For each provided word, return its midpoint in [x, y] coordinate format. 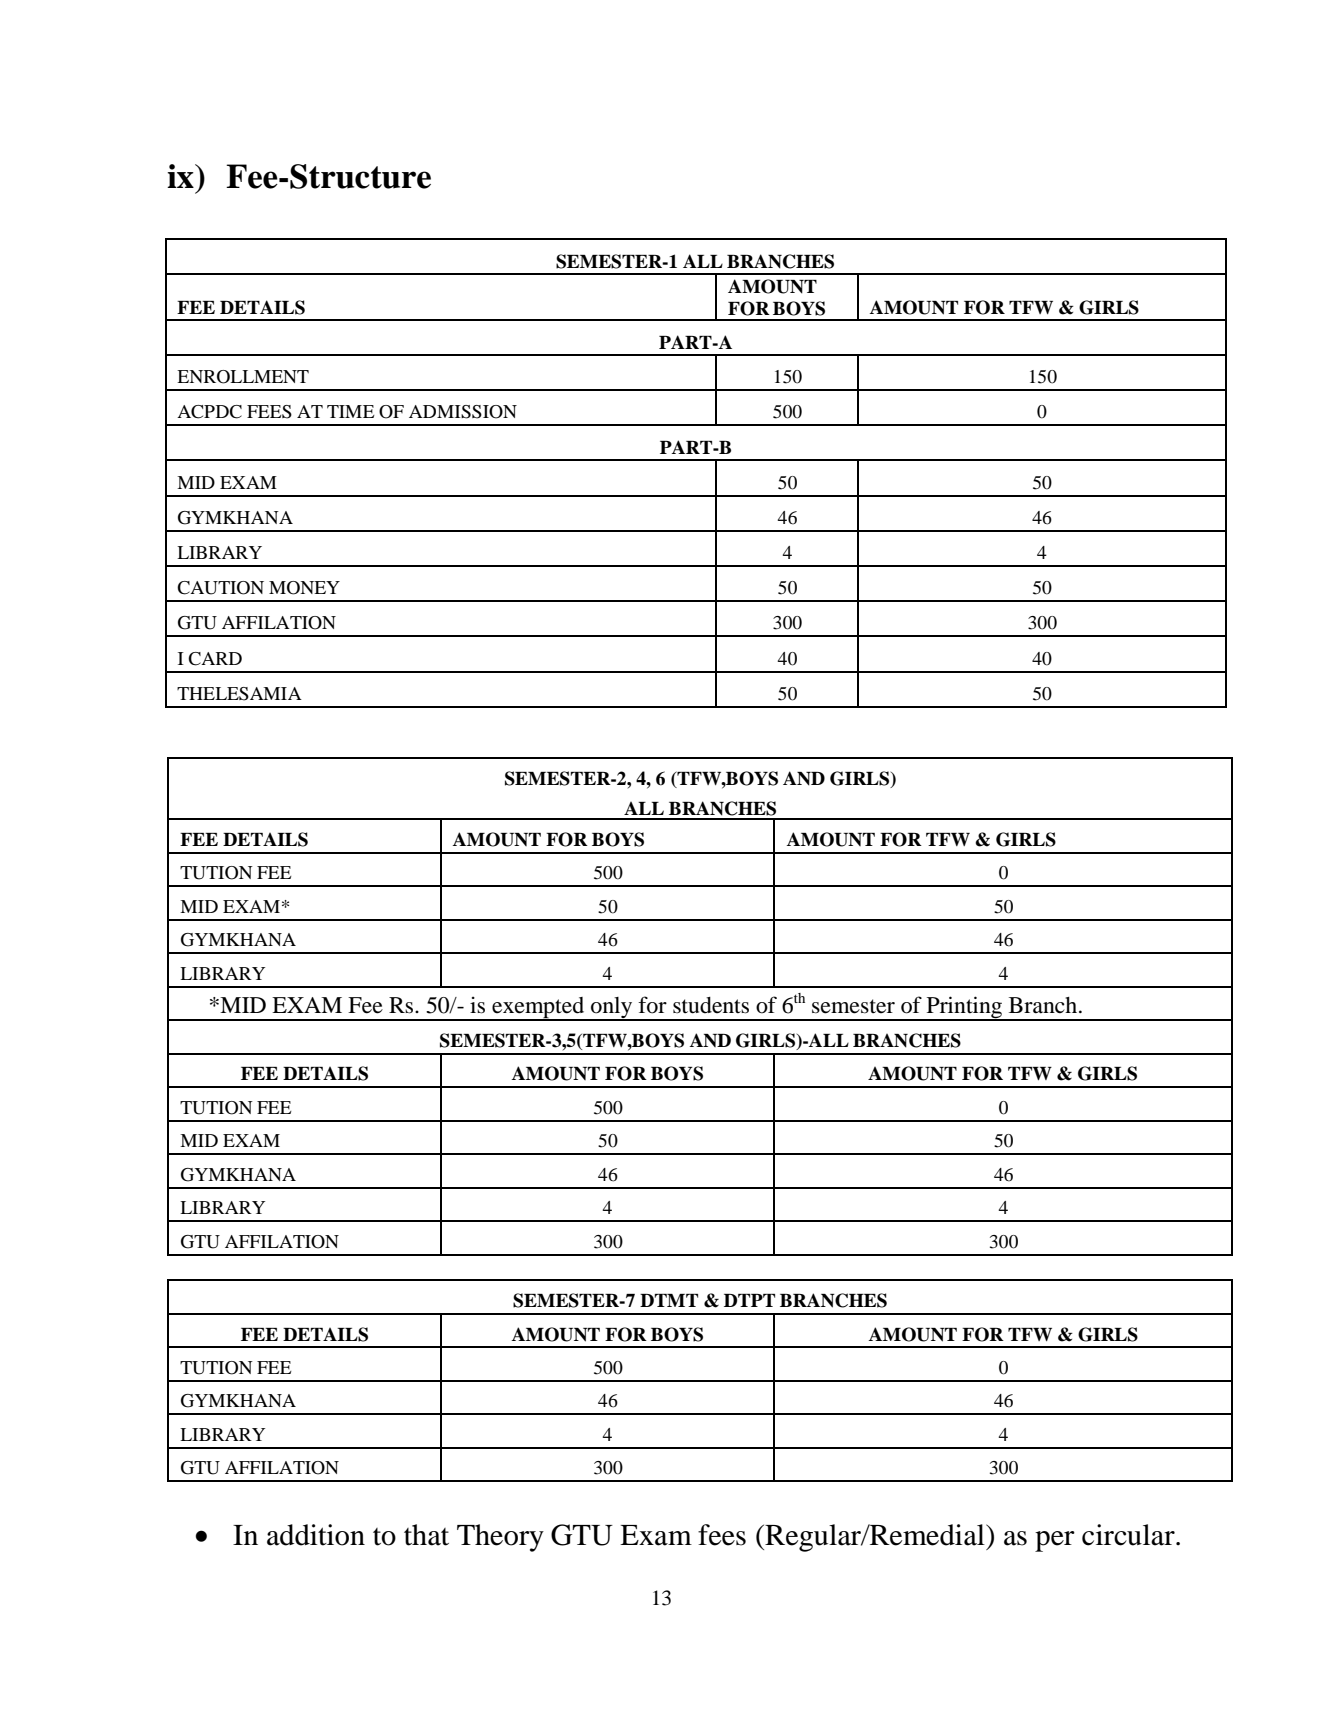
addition [316, 1535]
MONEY [304, 588]
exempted [538, 1009]
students [711, 1005]
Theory [500, 1538]
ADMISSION [463, 412]
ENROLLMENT [243, 377]
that [426, 1535]
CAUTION [220, 588]
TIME [351, 411]
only [612, 1009]
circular [1129, 1535]
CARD [215, 659]
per [1055, 1541]
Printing [964, 1008]
